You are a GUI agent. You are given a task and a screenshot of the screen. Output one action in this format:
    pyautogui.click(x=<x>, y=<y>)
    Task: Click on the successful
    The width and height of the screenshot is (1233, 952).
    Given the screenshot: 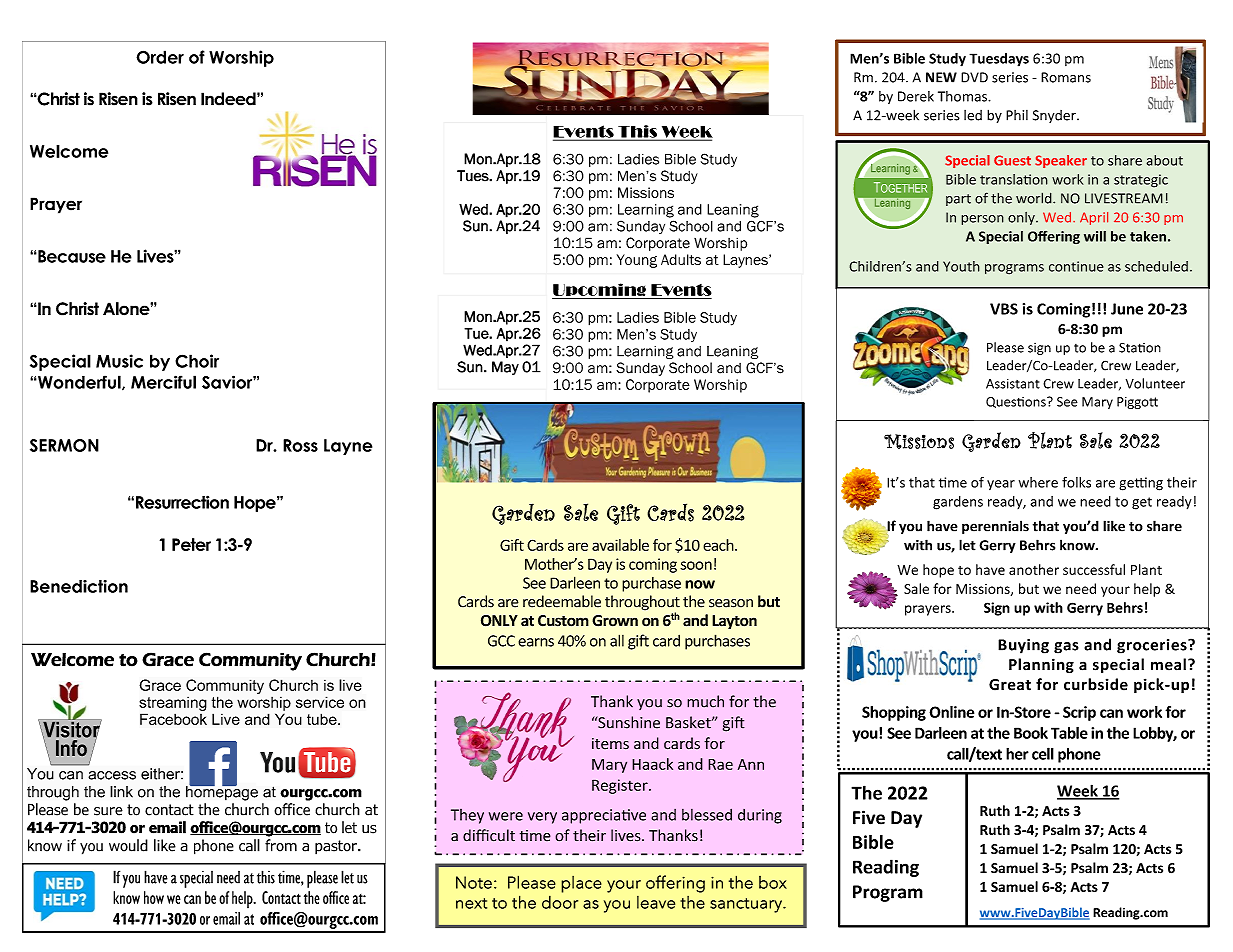 What is the action you would take?
    pyautogui.click(x=1094, y=569)
